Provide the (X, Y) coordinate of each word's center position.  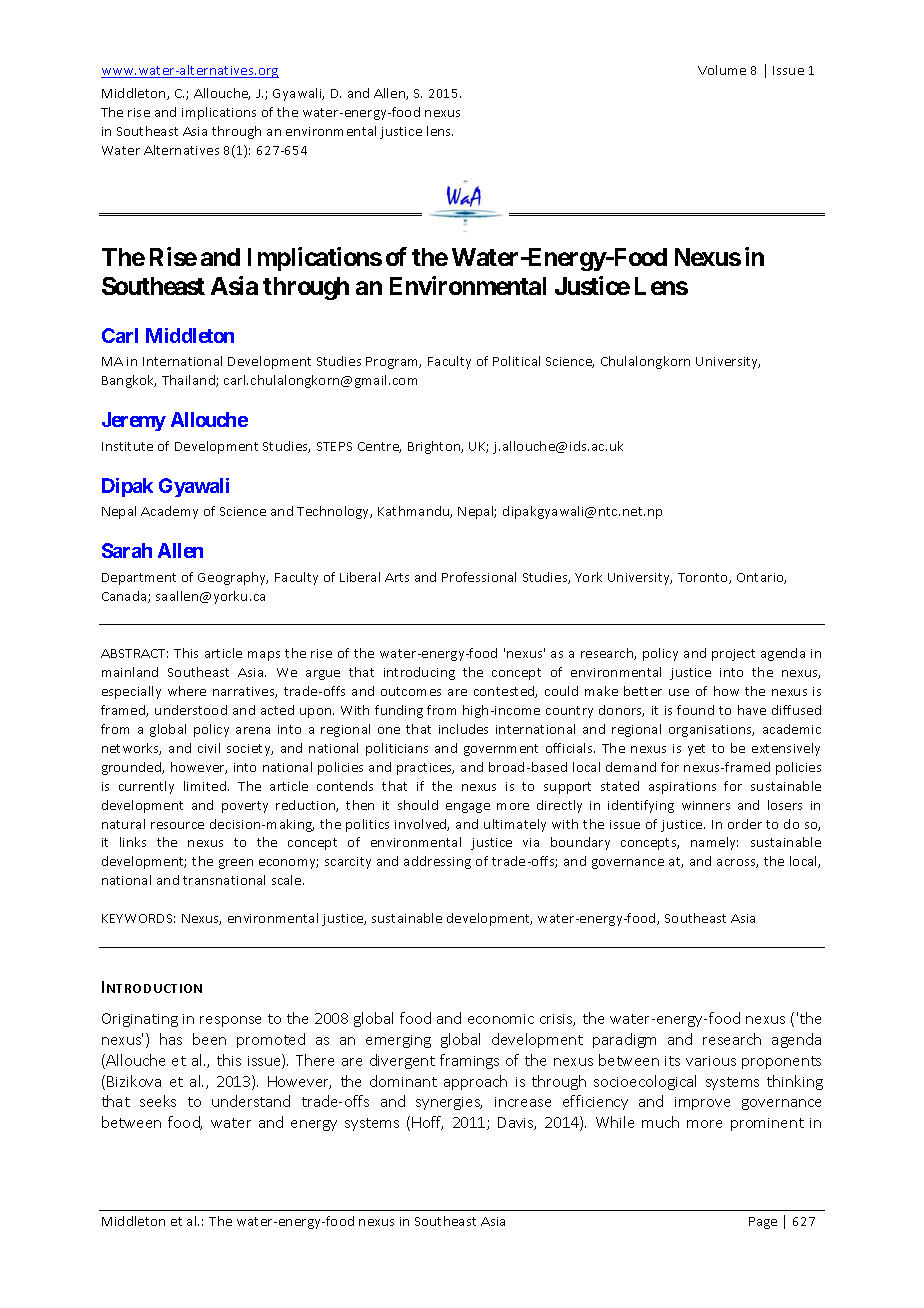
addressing (437, 862)
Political (516, 361)
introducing (419, 673)
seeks (158, 1101)
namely (714, 843)
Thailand (189, 381)
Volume (722, 70)
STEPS (334, 446)
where (187, 691)
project (733, 655)
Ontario (761, 578)
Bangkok (129, 381)
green (236, 864)
